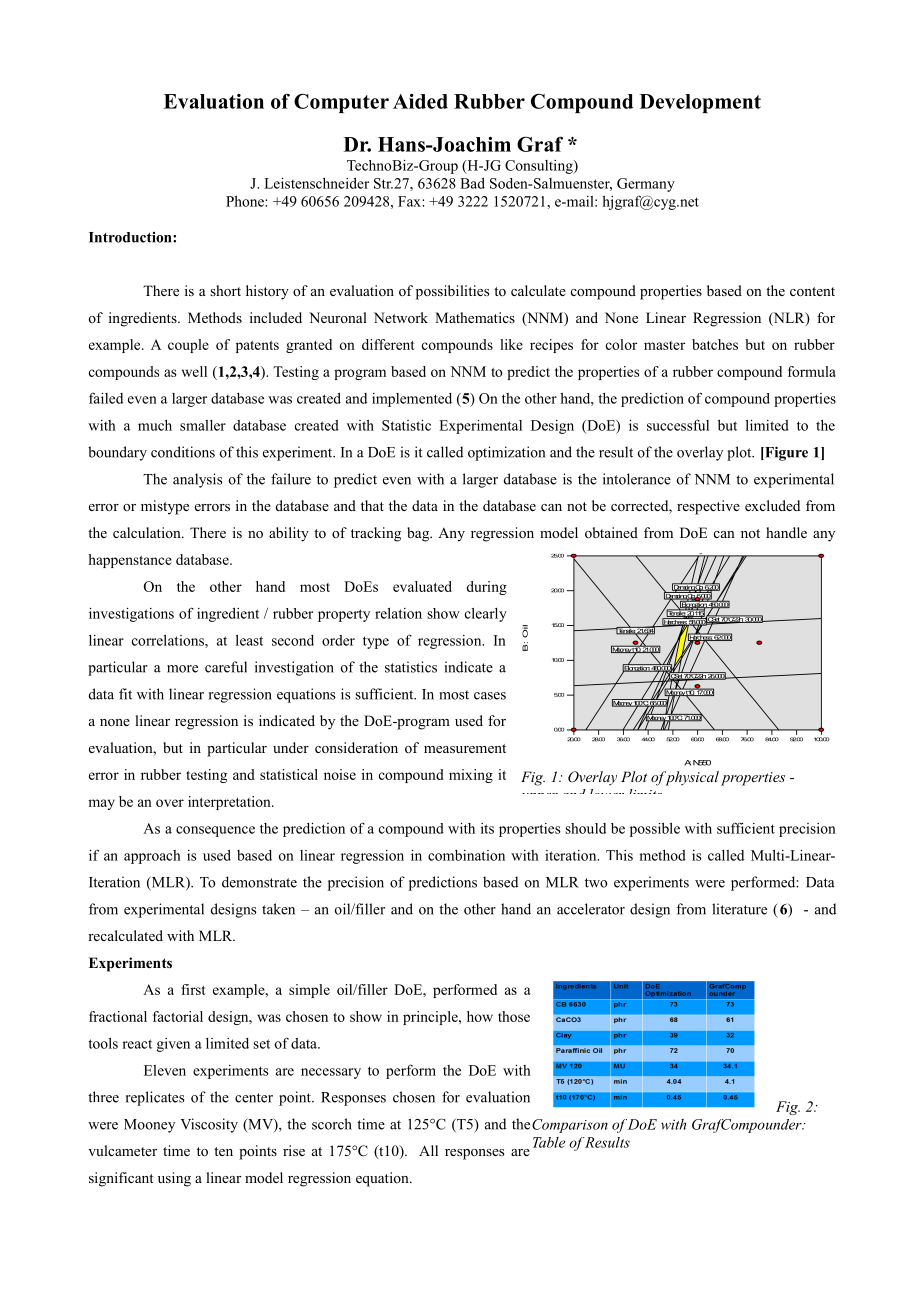 This image has width=924, height=1308. What do you see at coordinates (198, 480) in the image?
I see `analysis` at bounding box center [198, 480].
